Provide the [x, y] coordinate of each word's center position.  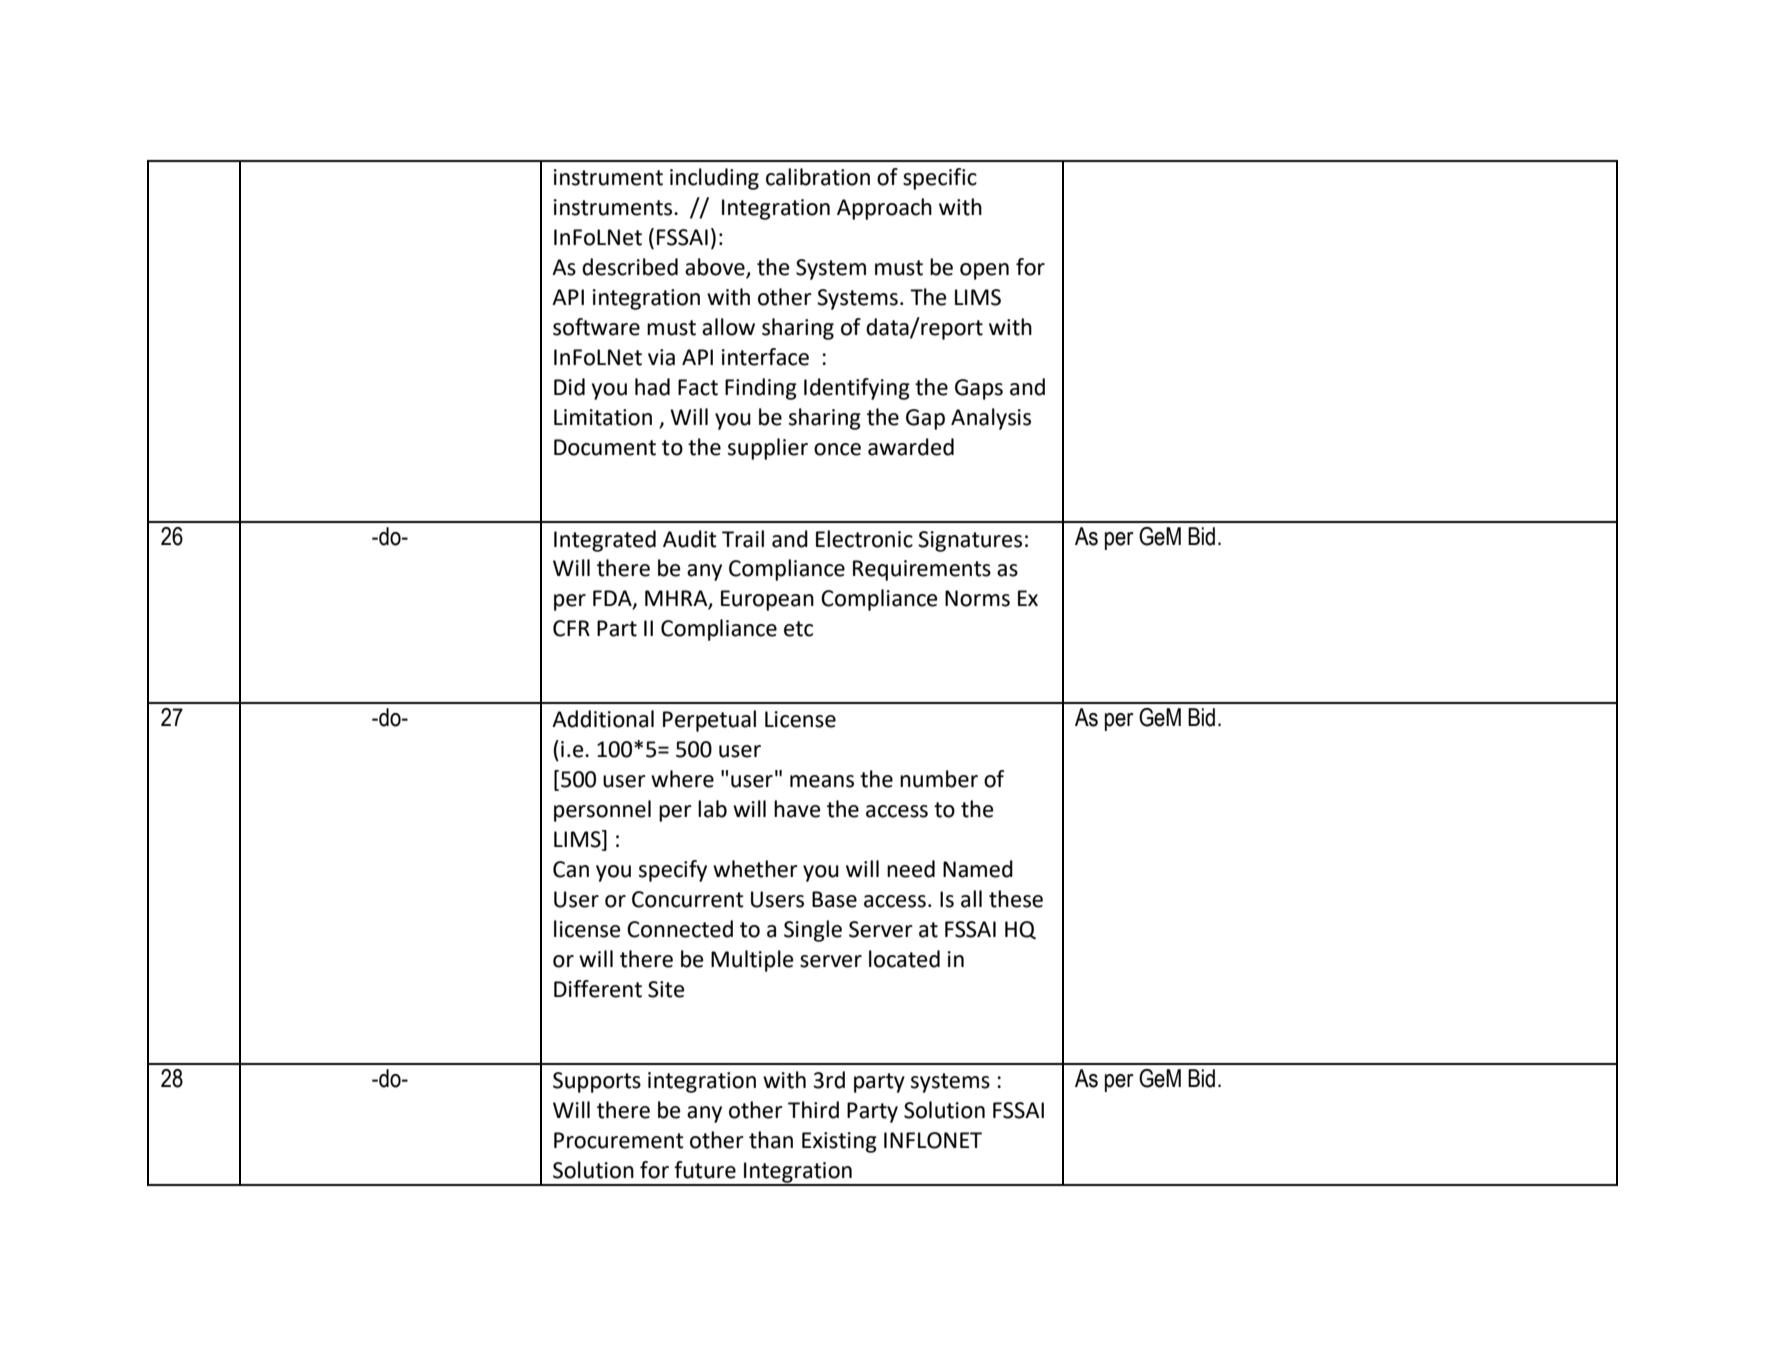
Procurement [619, 1140]
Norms [977, 598]
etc [798, 629]
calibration [818, 177]
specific [940, 179]
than [771, 1140]
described [630, 267]
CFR [571, 628]
